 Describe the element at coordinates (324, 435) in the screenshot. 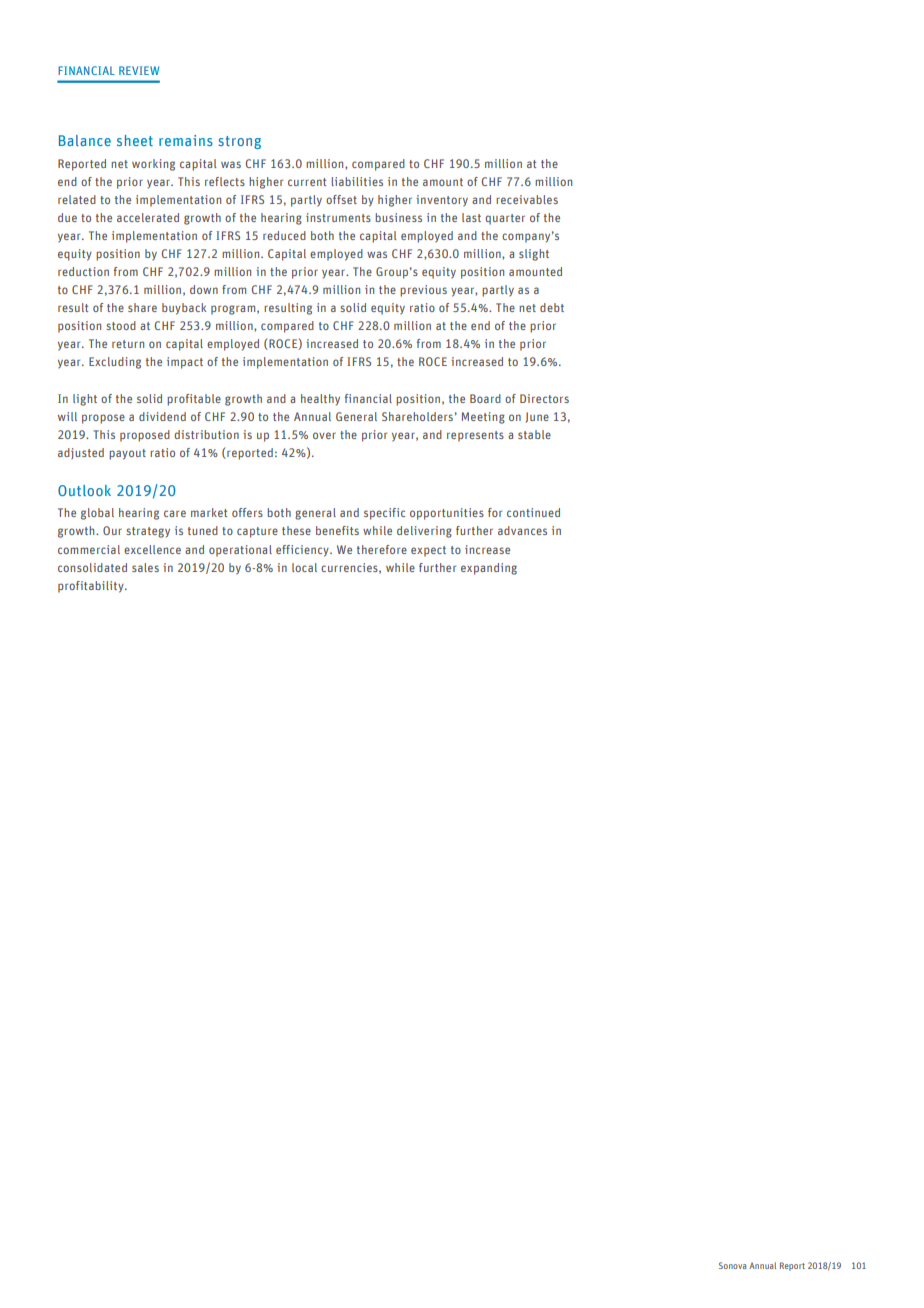

I see `over` at that location.
